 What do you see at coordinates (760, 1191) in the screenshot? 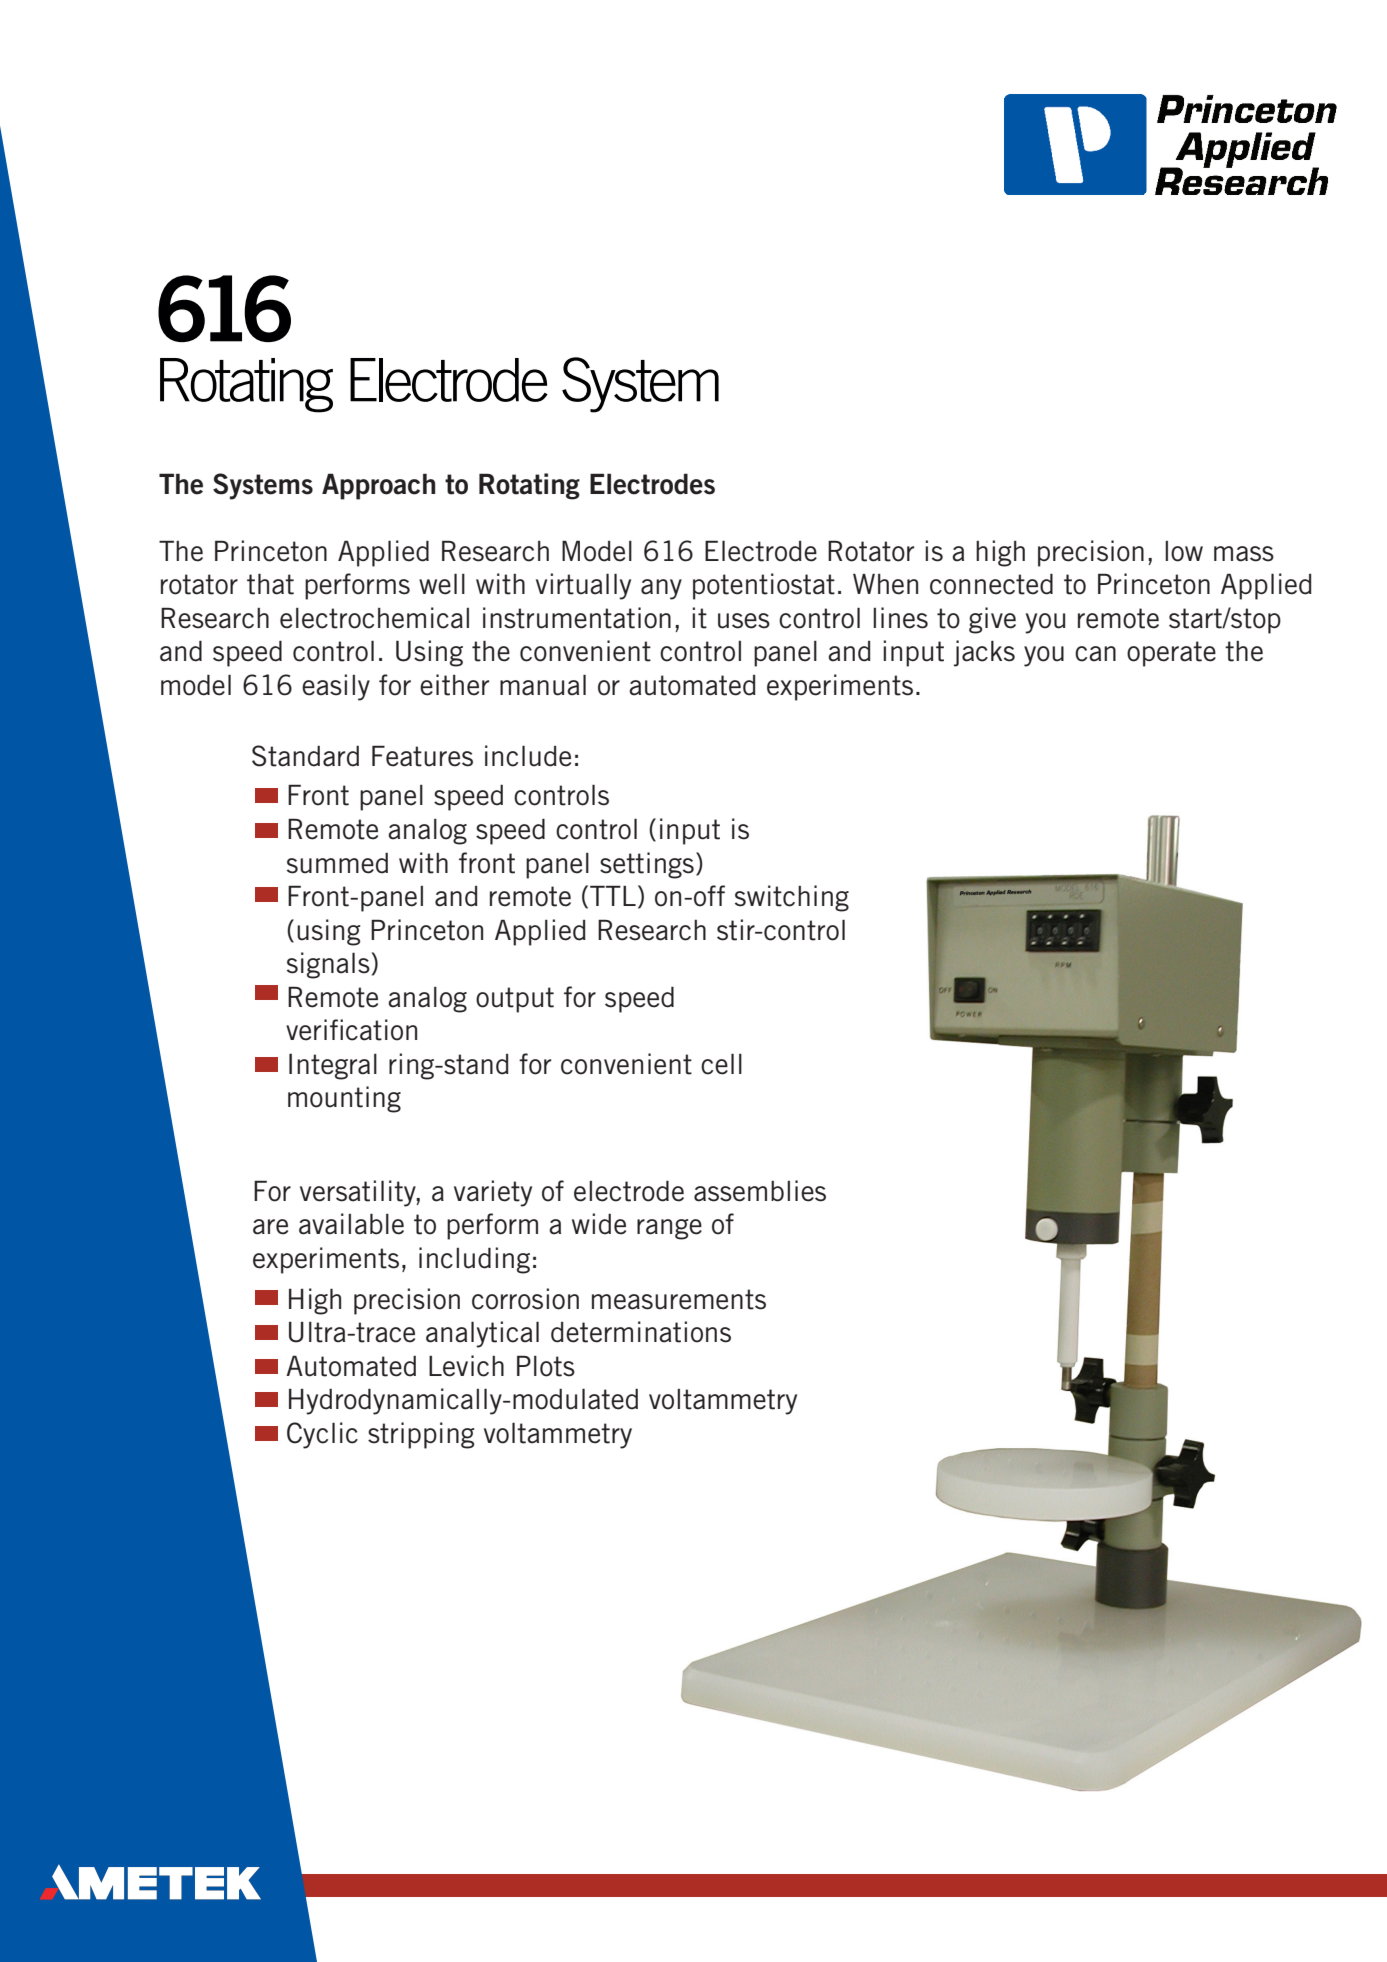
I see `assemblies` at bounding box center [760, 1191].
